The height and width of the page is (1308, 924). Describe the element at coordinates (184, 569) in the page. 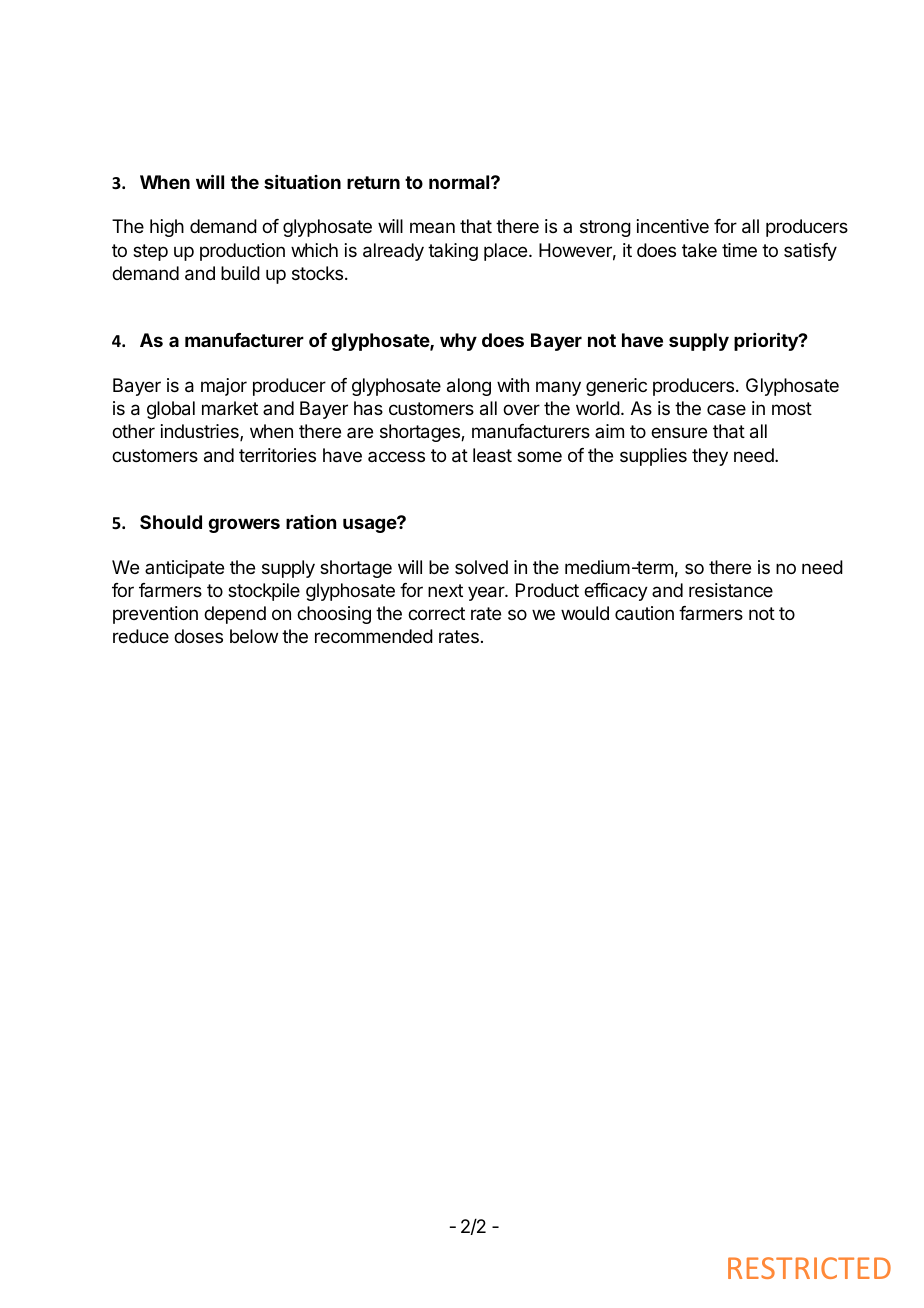

I see `anticipate` at that location.
